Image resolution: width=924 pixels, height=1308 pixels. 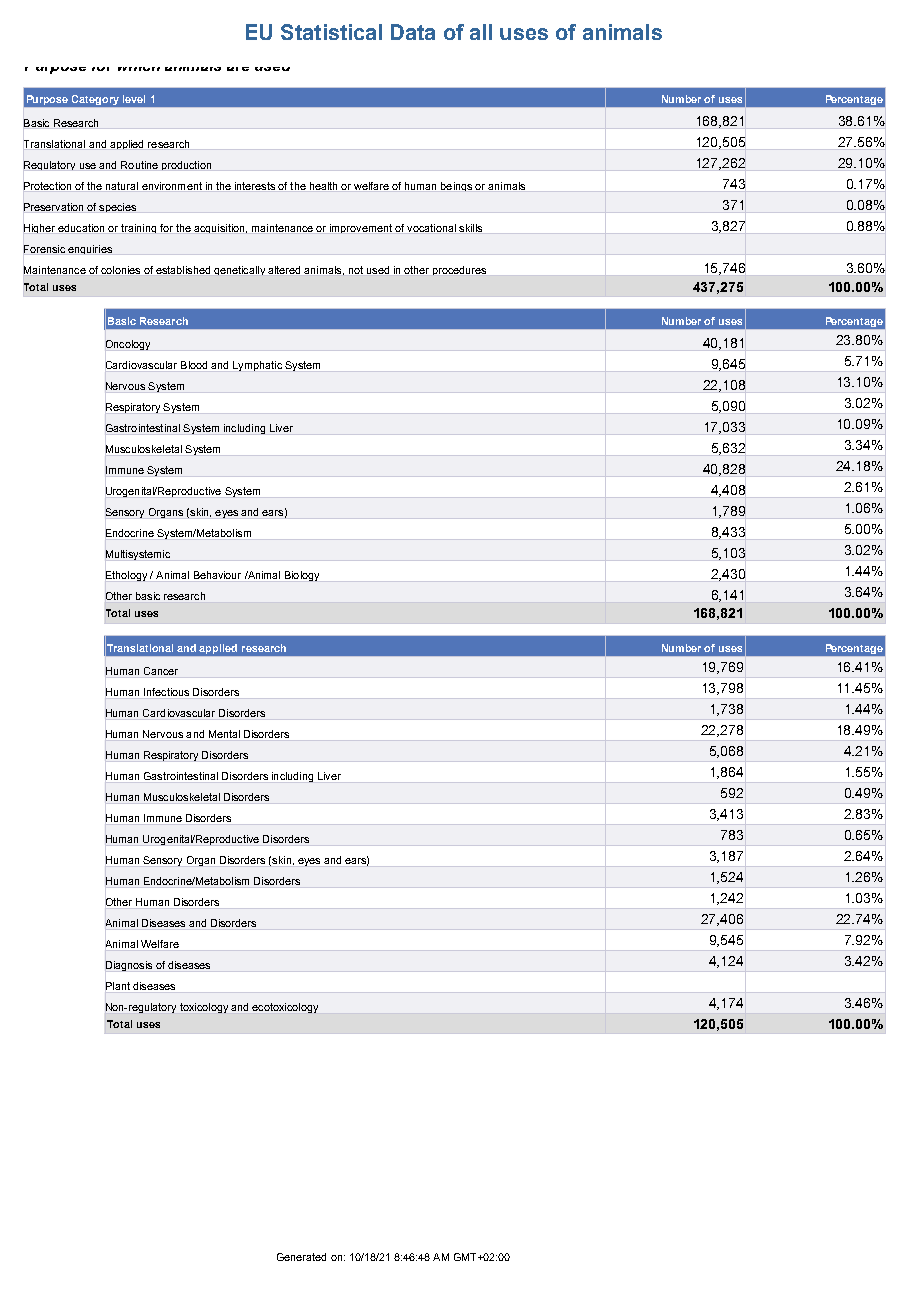 I want to click on Plant, so click(x=118, y=986).
